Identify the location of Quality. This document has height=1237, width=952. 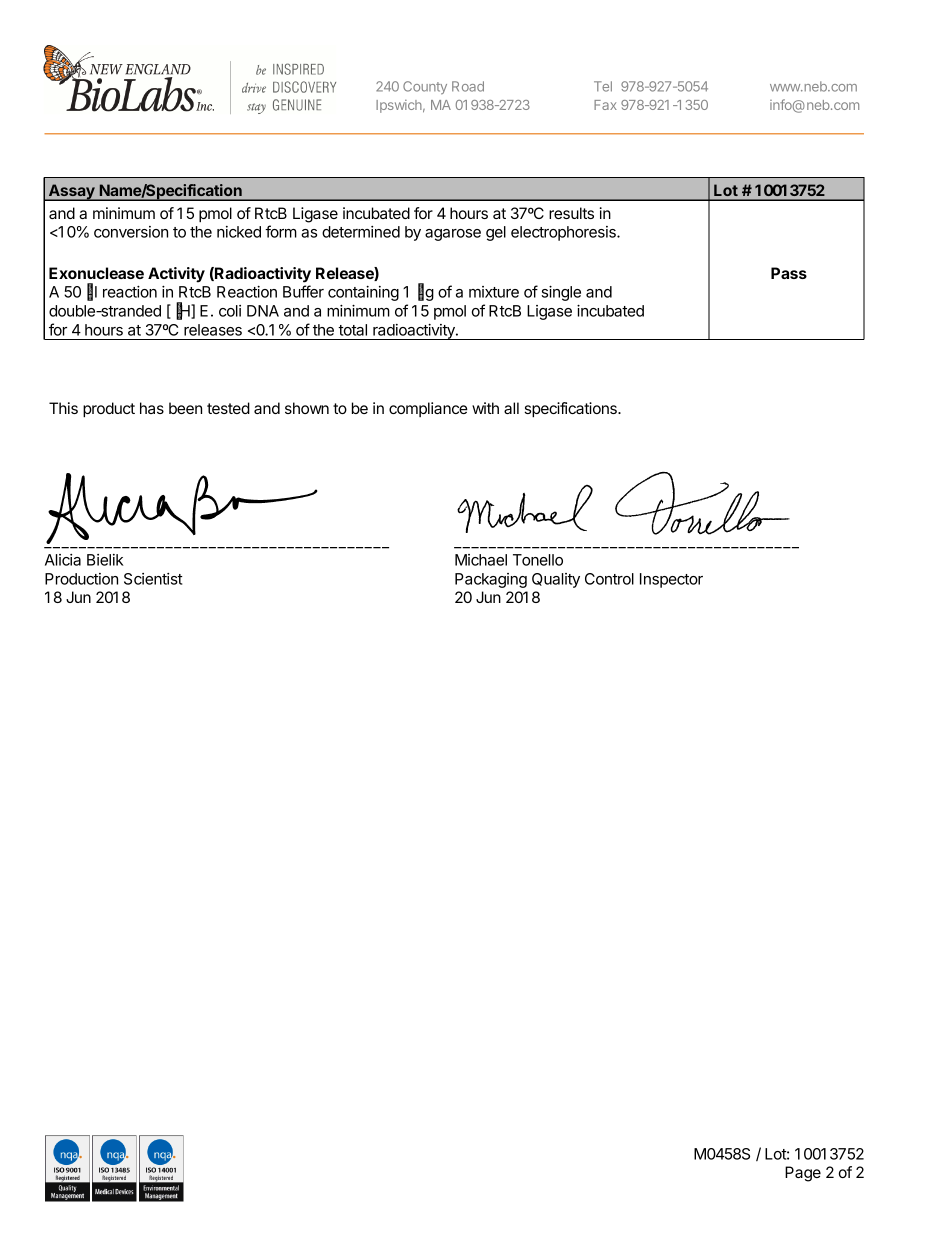
(556, 580).
